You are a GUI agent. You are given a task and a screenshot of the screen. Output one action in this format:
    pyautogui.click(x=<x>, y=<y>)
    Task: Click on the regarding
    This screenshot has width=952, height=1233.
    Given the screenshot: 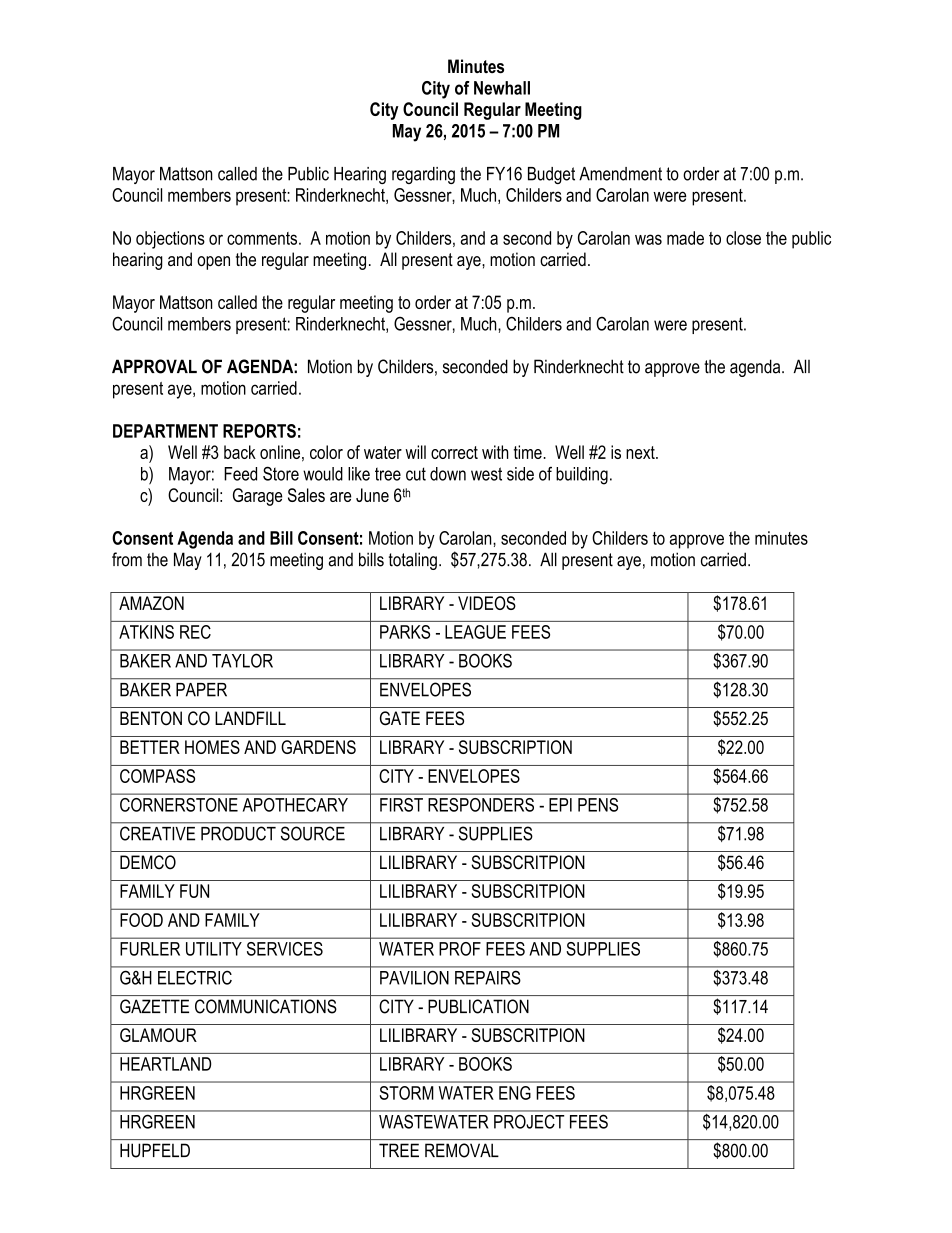 What is the action you would take?
    pyautogui.click(x=423, y=175)
